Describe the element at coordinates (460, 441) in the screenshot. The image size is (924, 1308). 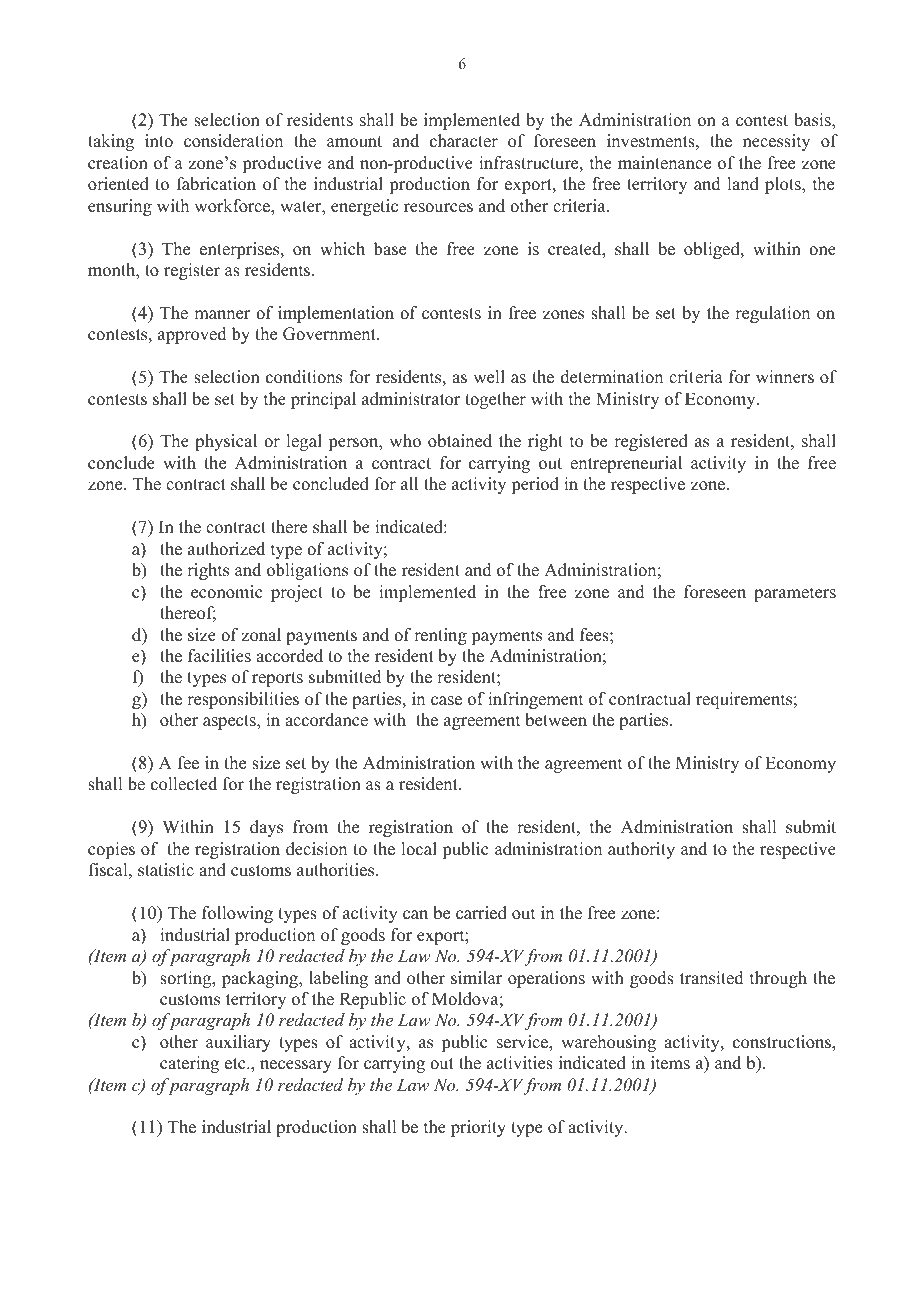
I see `obtained` at that location.
